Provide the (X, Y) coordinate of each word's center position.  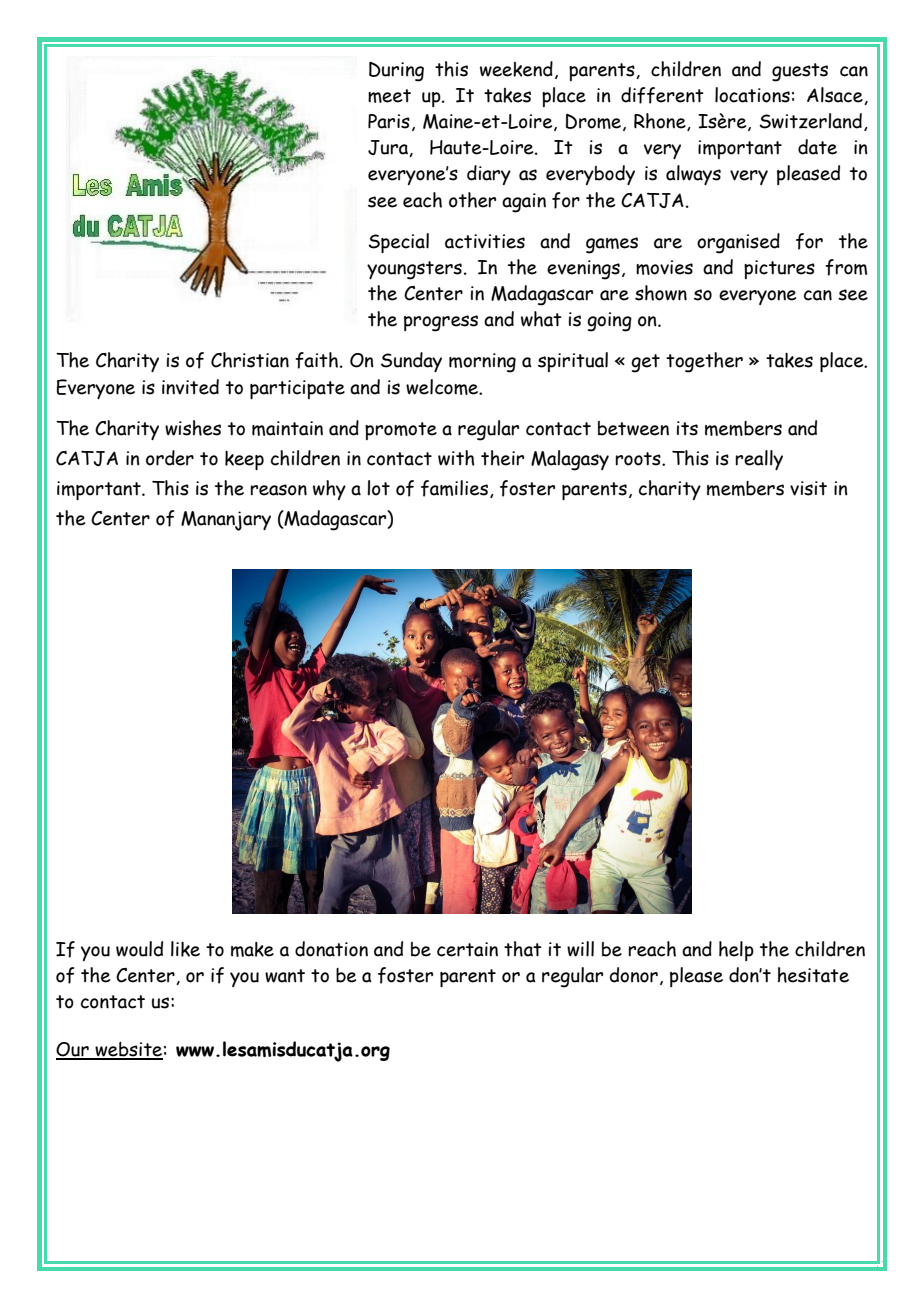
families (454, 488)
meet (389, 96)
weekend (516, 69)
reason (278, 490)
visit (808, 488)
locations (752, 95)
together (704, 362)
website (128, 1050)
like (185, 949)
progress (441, 323)
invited (190, 387)
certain (467, 949)
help (736, 951)
